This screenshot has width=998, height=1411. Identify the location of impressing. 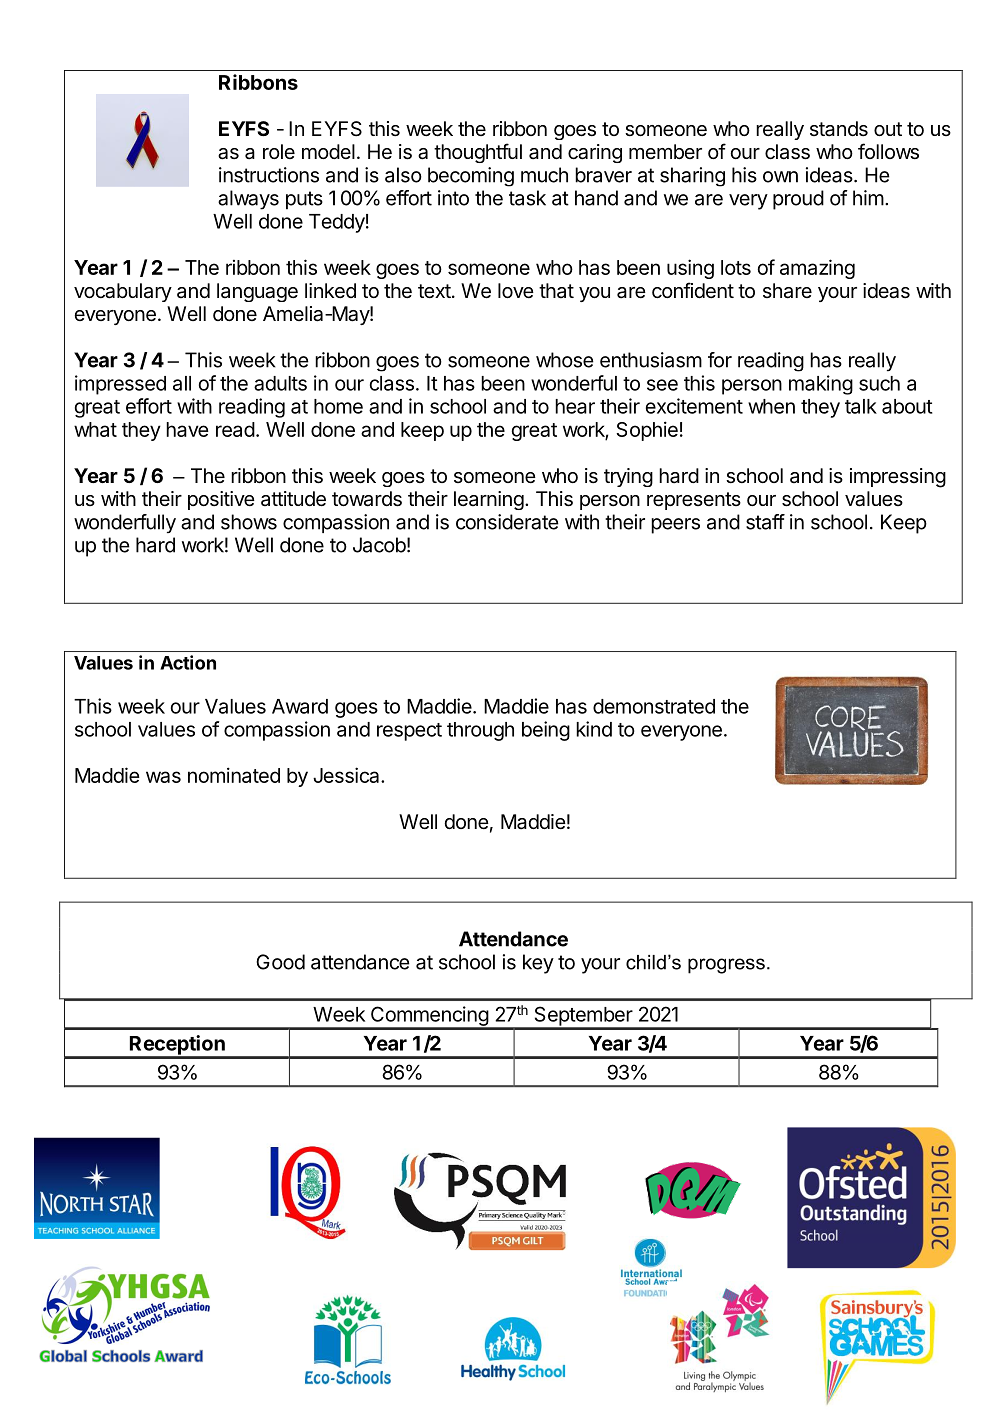
(898, 478).
